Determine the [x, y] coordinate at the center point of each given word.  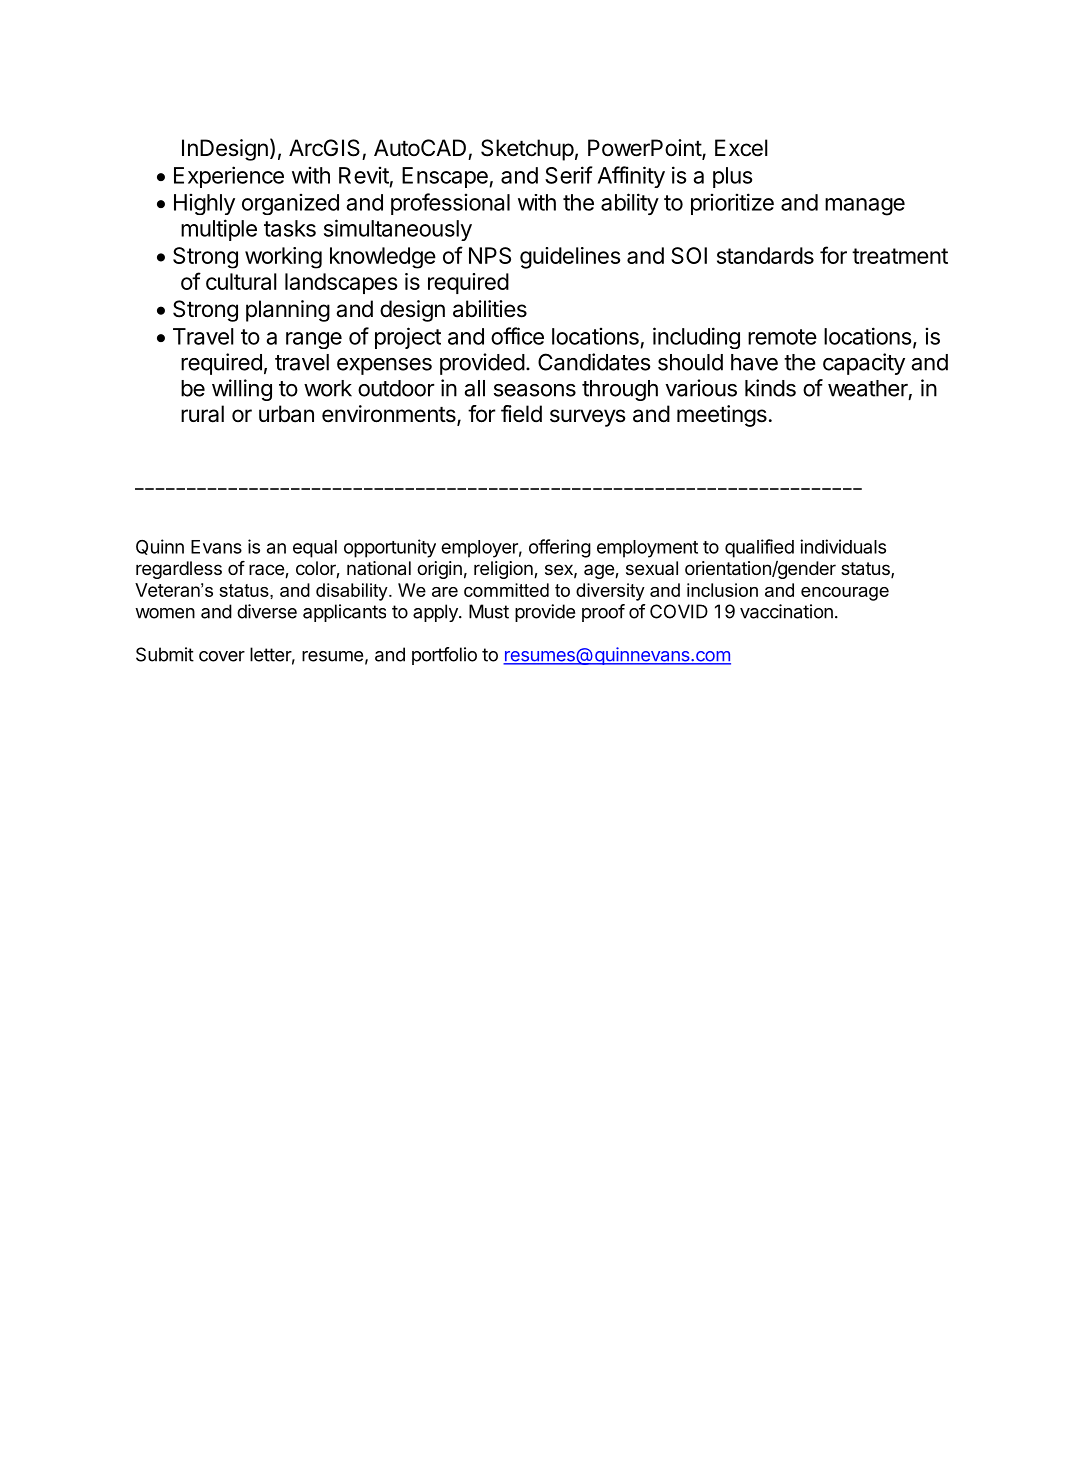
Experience [229, 177]
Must [489, 611]
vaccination [786, 611]
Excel [741, 148]
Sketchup [527, 150]
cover [222, 656]
